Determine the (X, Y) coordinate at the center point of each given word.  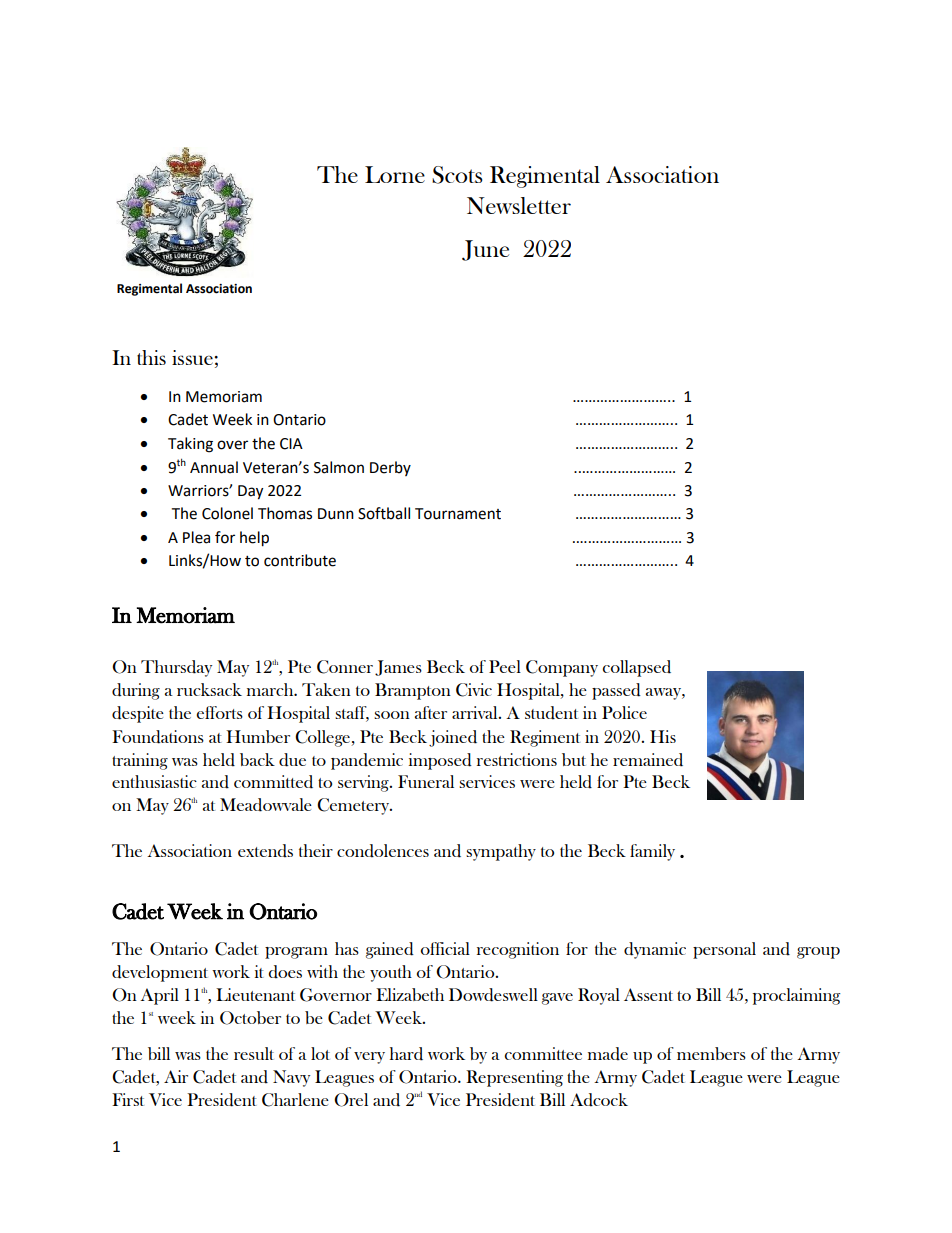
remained (648, 760)
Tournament (458, 514)
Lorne (395, 174)
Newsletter (519, 205)
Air (176, 1076)
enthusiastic (154, 781)
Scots (457, 175)
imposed (440, 761)
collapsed (636, 668)
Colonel (227, 513)
